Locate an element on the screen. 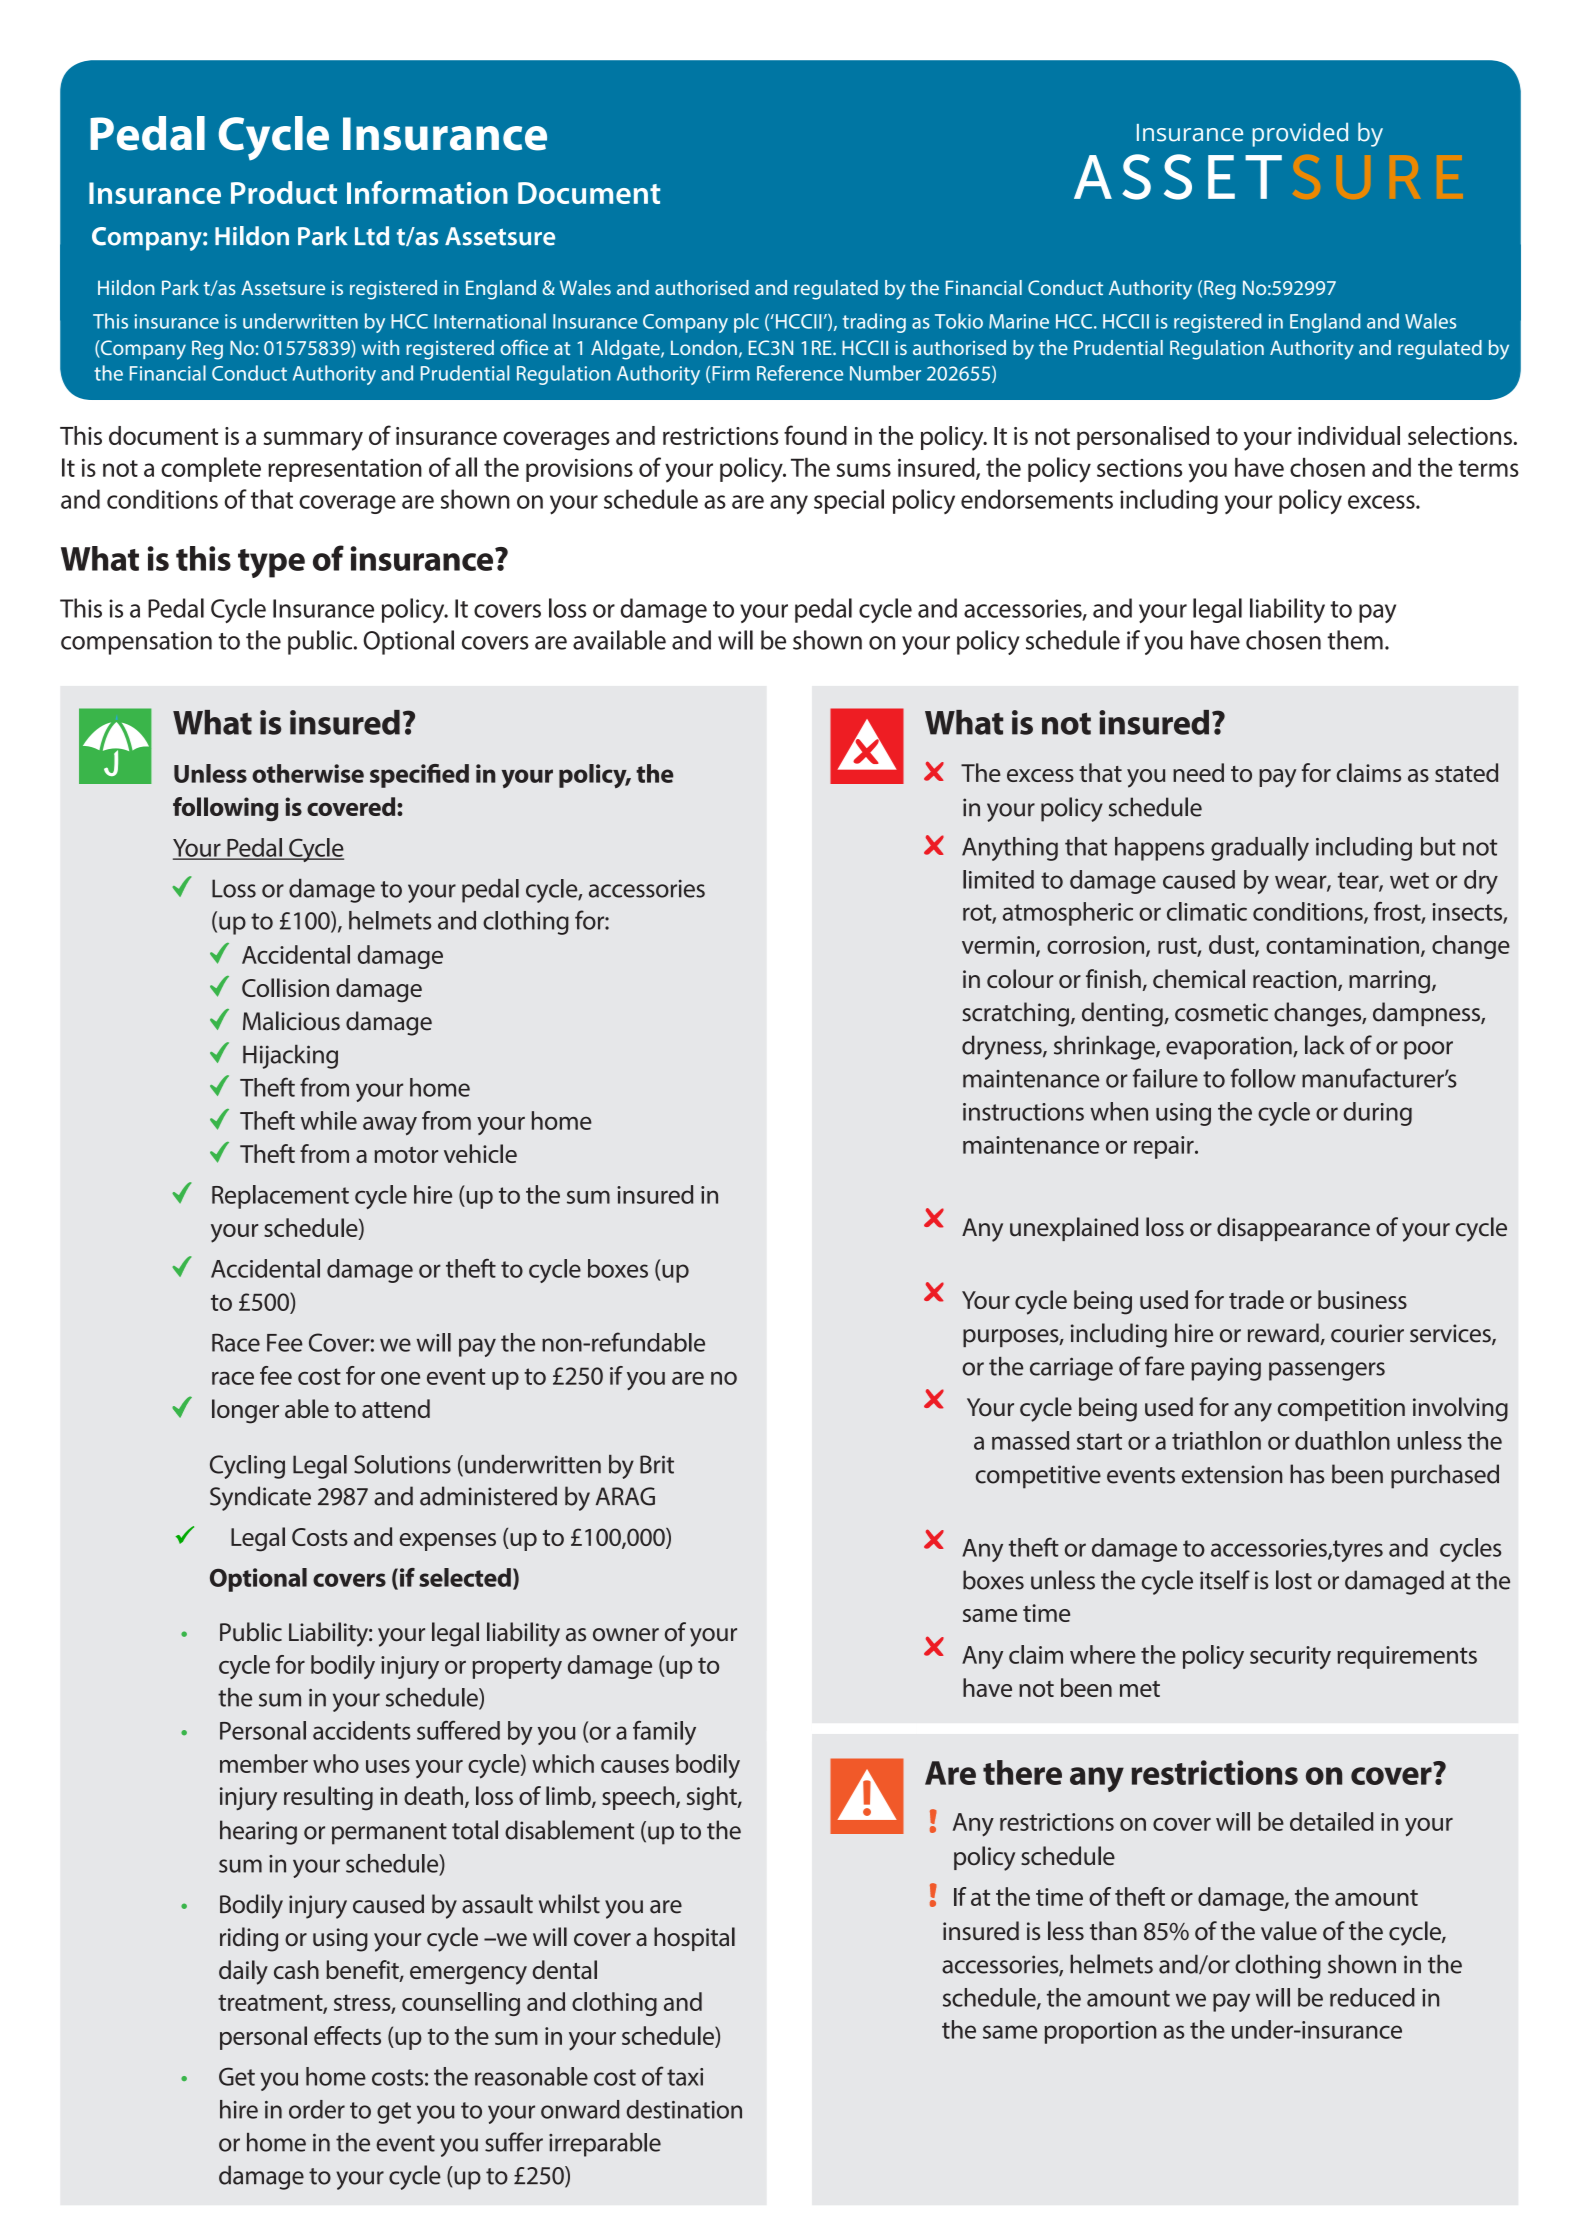  instructions is located at coordinates (1023, 1112).
